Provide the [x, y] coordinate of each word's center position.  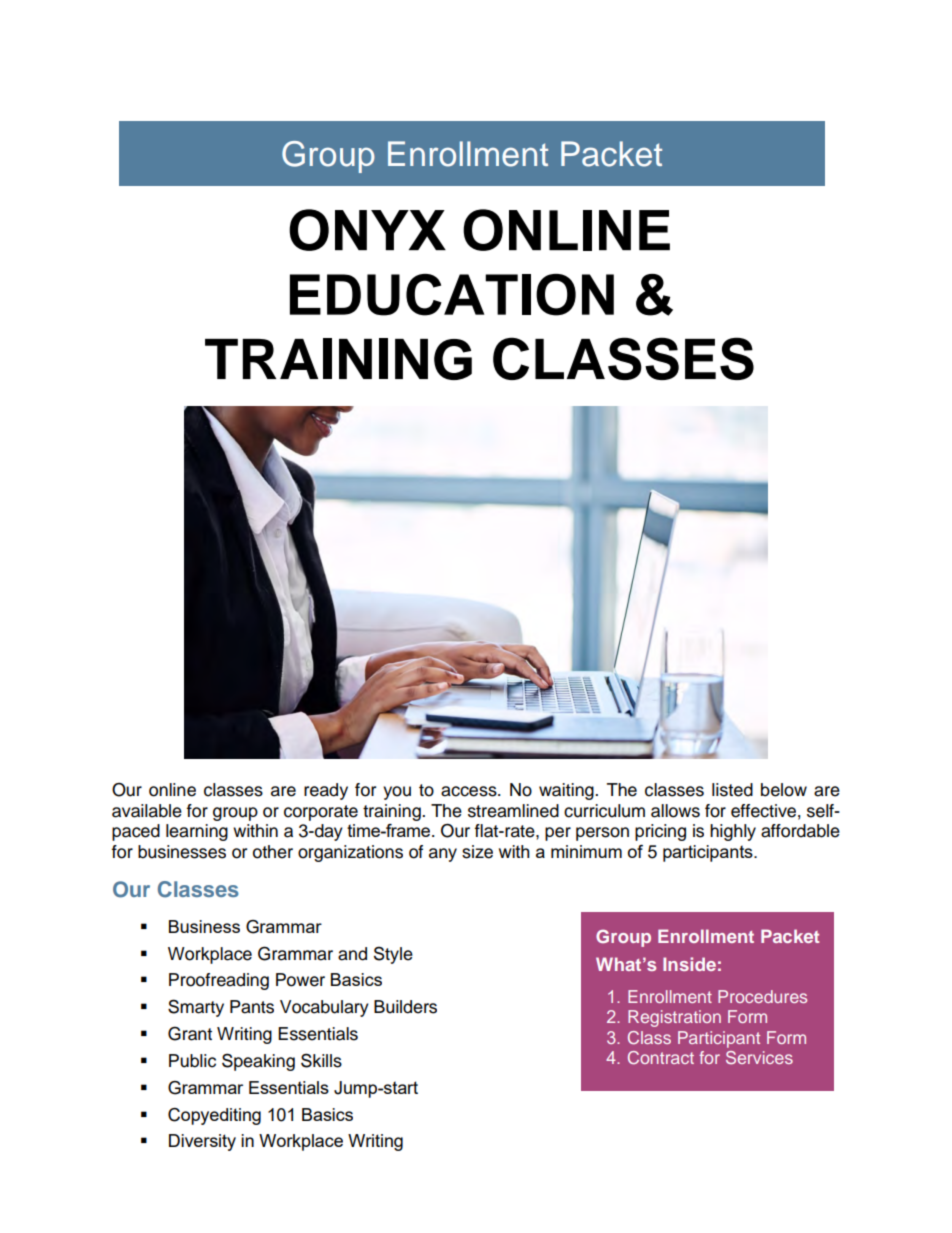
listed [732, 790]
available [147, 811]
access [470, 791]
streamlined [513, 811]
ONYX [367, 230]
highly [733, 832]
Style [393, 955]
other [273, 852]
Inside [689, 964]
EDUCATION [452, 295]
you [397, 793]
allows [675, 811]
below [784, 790]
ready [326, 791]
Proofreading [219, 981]
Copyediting [214, 1116]
